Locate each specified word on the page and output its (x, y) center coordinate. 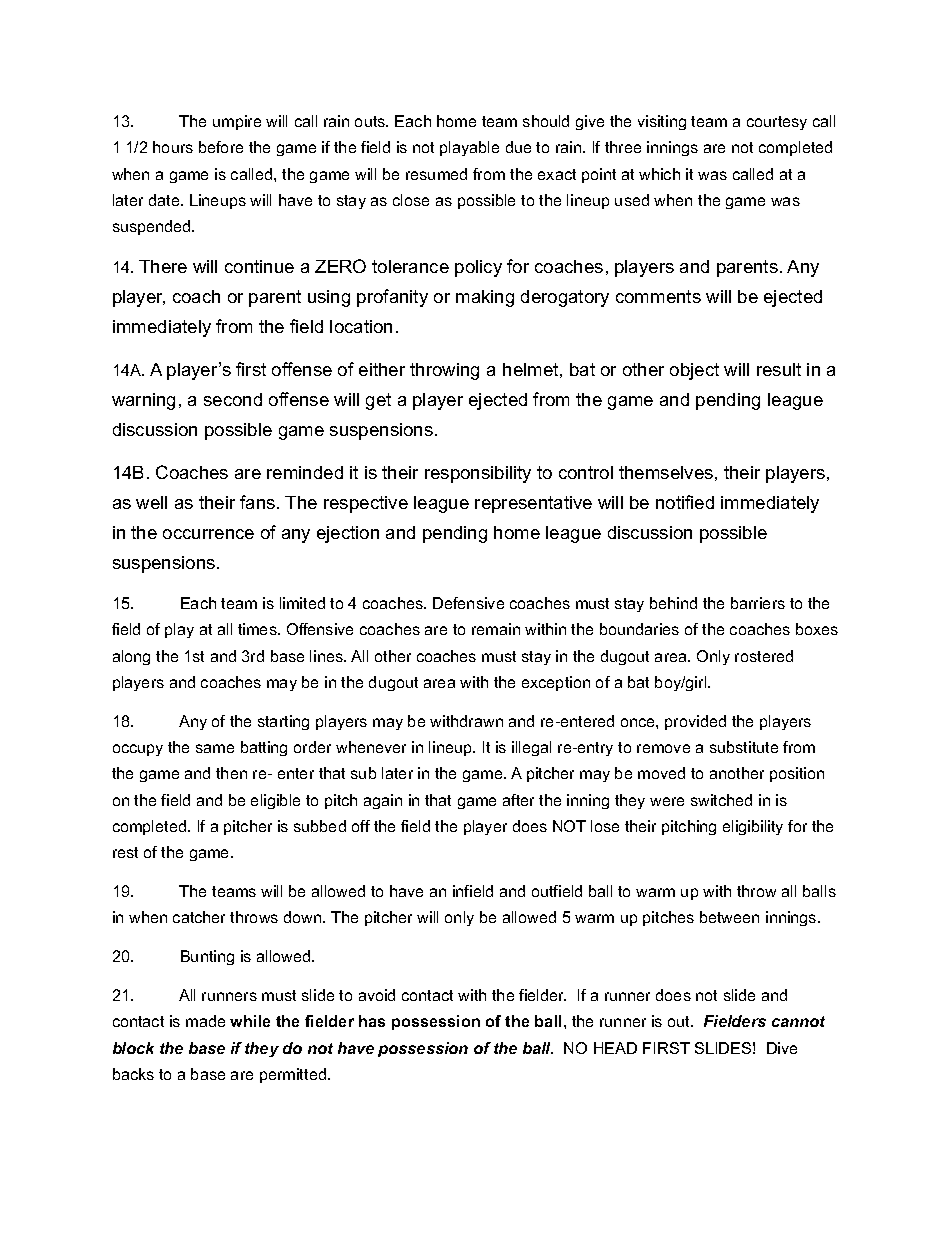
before (221, 147)
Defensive (468, 603)
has (372, 1021)
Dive (782, 1048)
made (205, 1021)
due (518, 147)
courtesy (777, 123)
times (258, 629)
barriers (758, 603)
